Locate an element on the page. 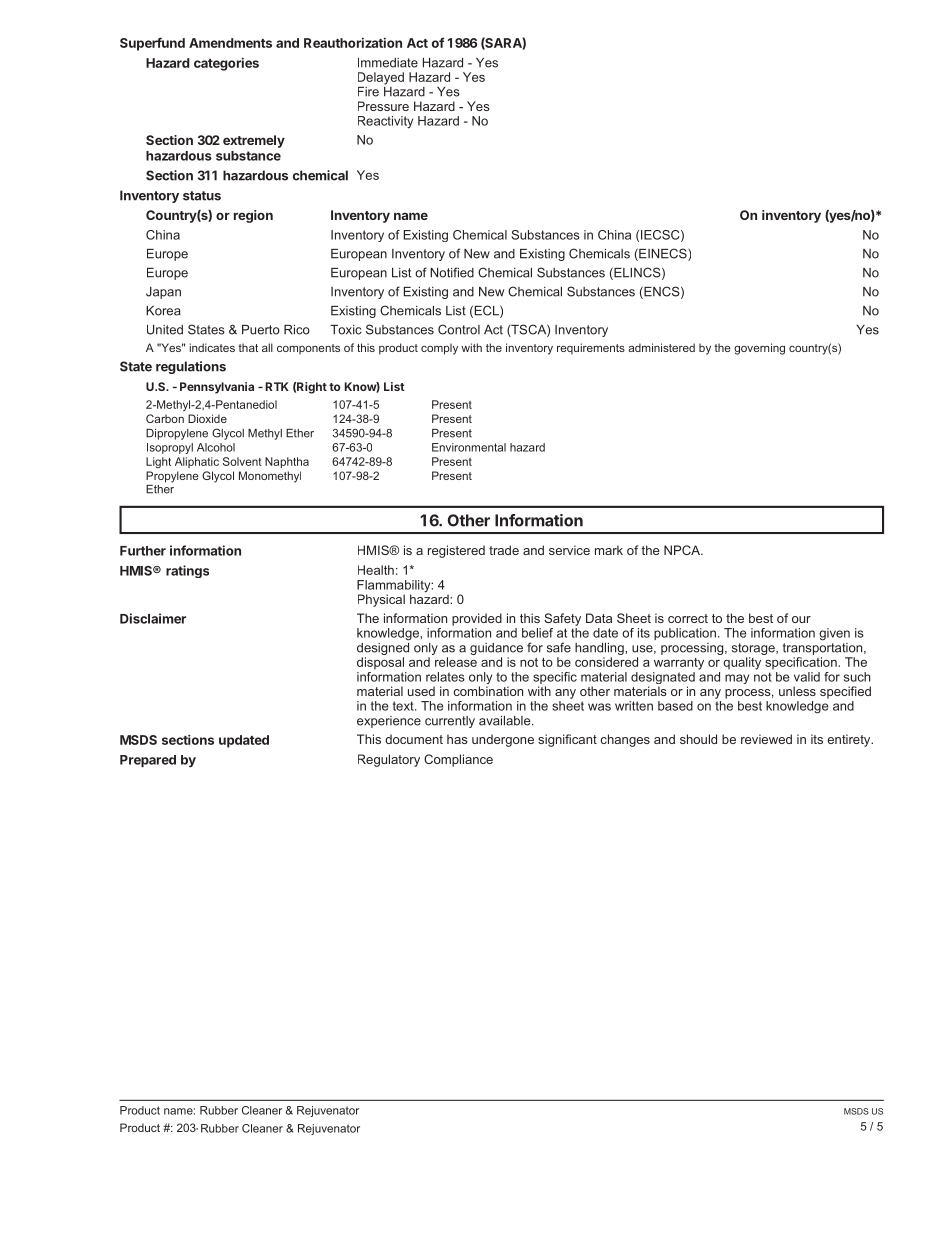 The width and height of the document is (952, 1233). governing is located at coordinates (759, 349).
